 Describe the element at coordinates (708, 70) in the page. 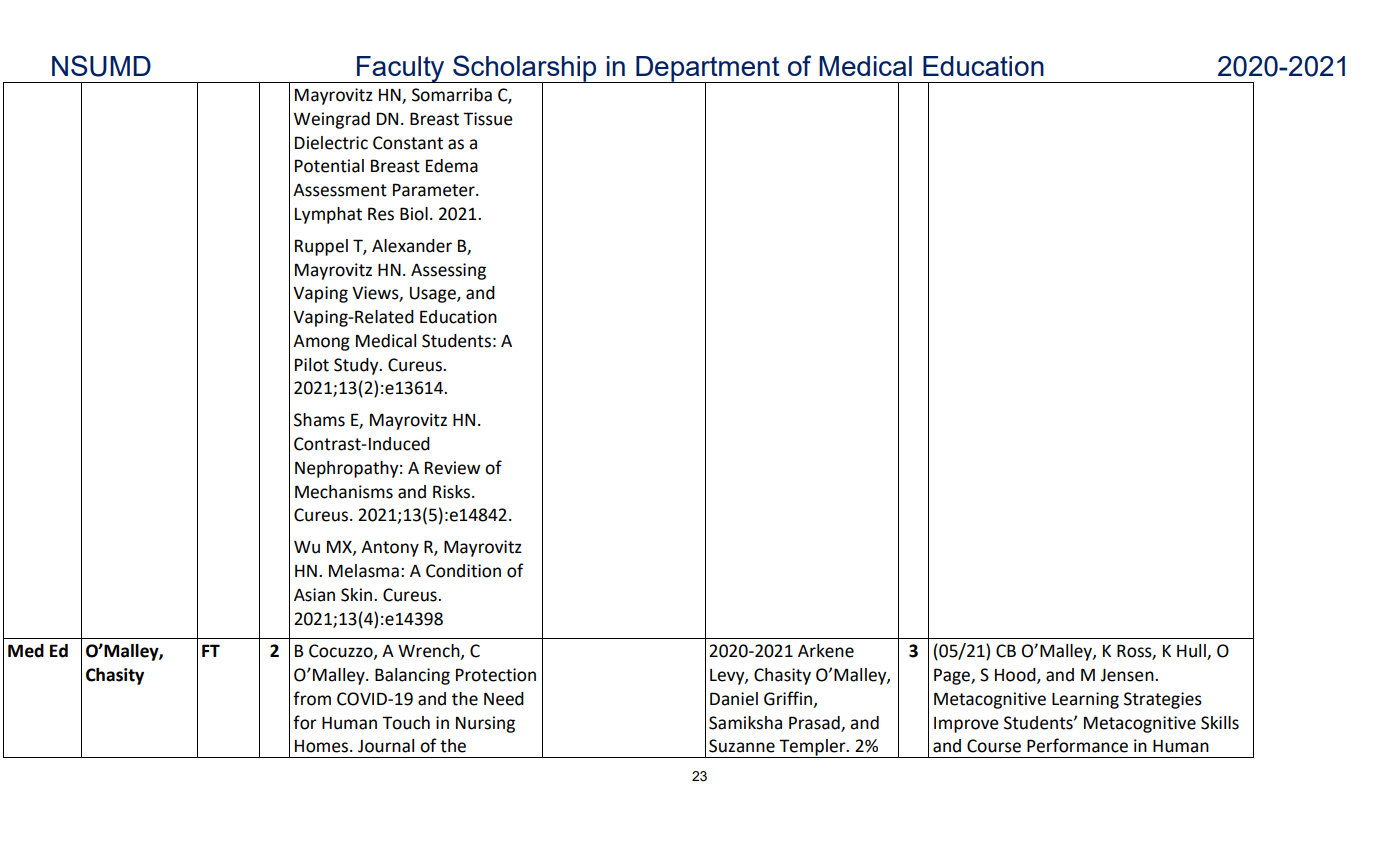

I see `Department` at that location.
